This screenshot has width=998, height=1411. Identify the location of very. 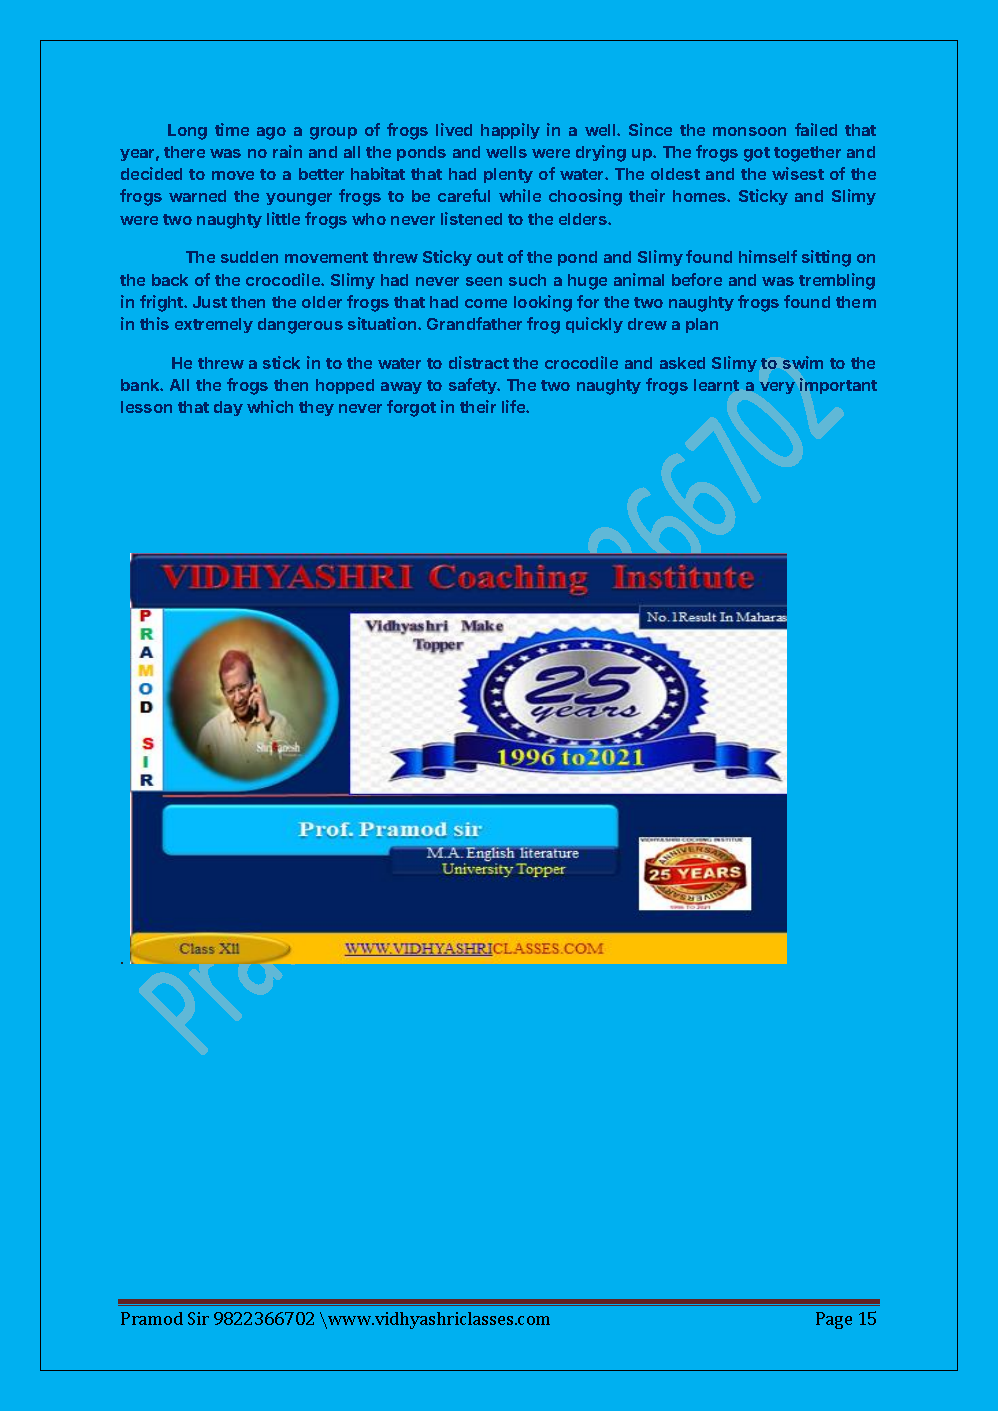
(777, 388).
